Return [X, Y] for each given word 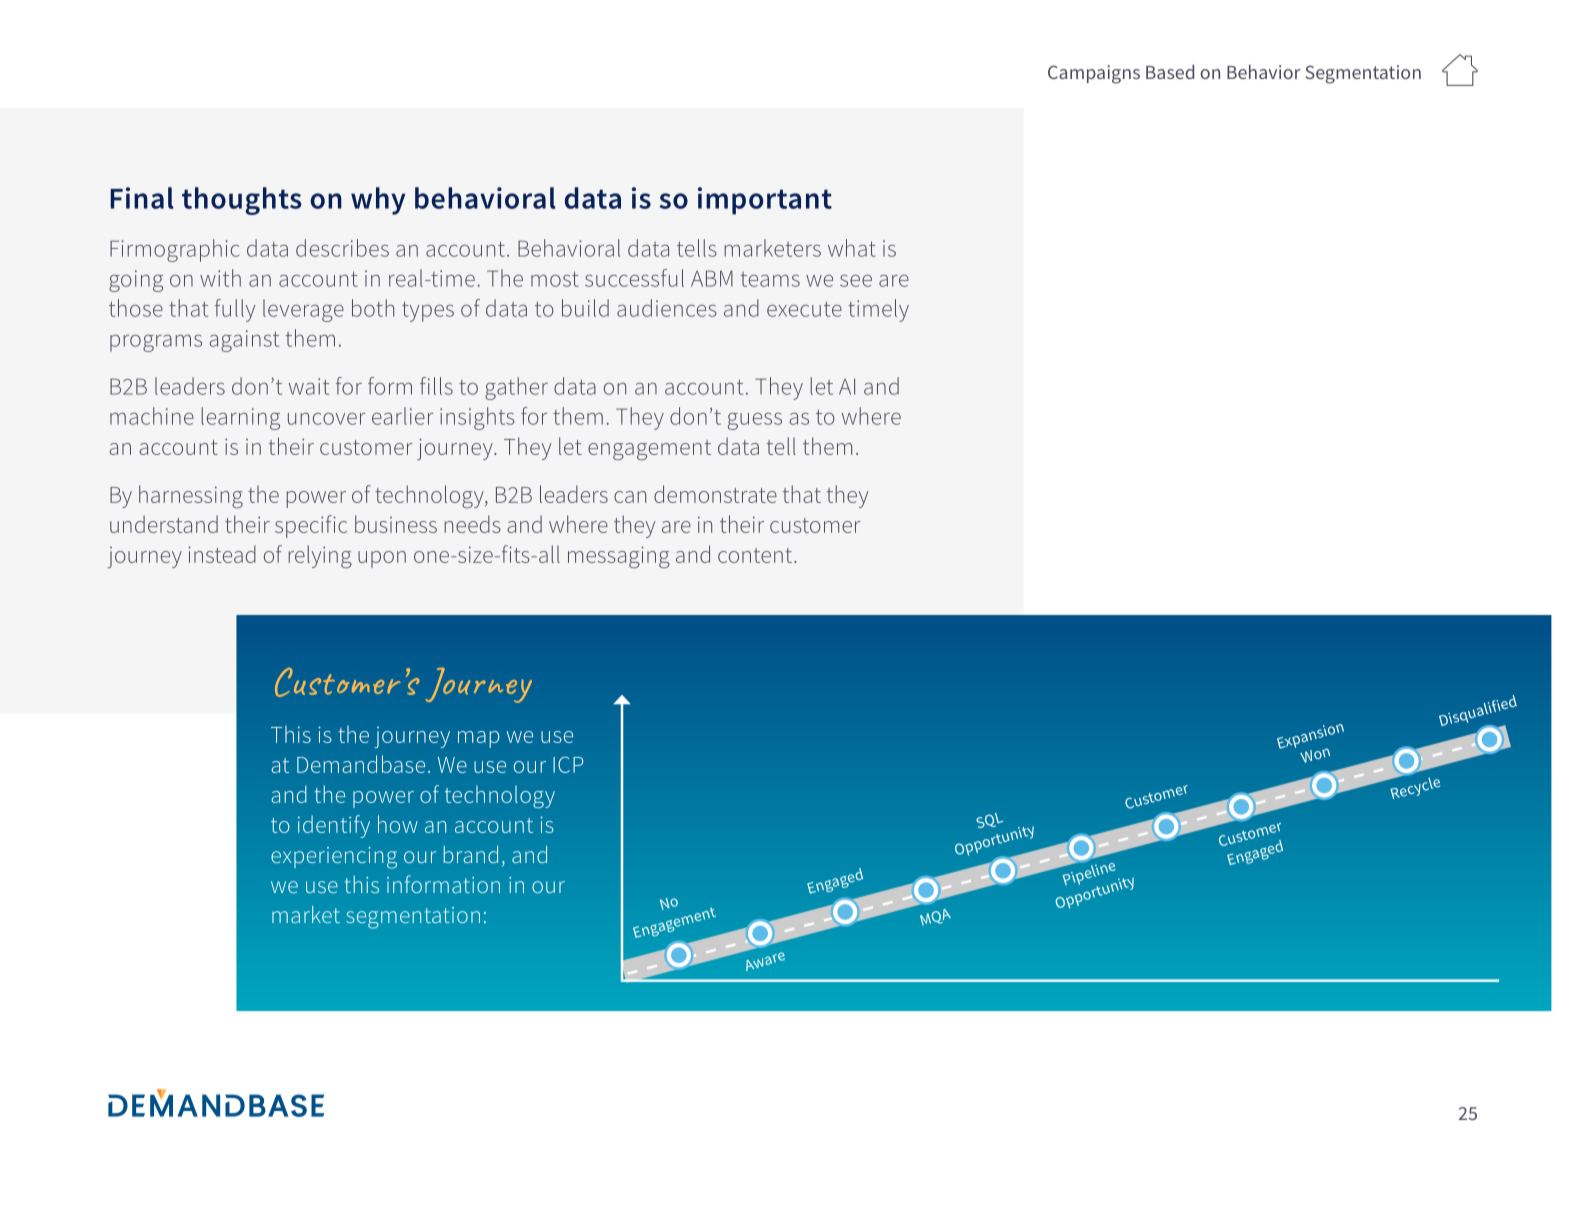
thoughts [242, 201]
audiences [667, 308]
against [244, 341]
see [856, 281]
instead [222, 554]
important [765, 201]
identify [334, 826]
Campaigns [1094, 74]
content [755, 555]
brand [471, 854]
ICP [568, 764]
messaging [619, 557]
